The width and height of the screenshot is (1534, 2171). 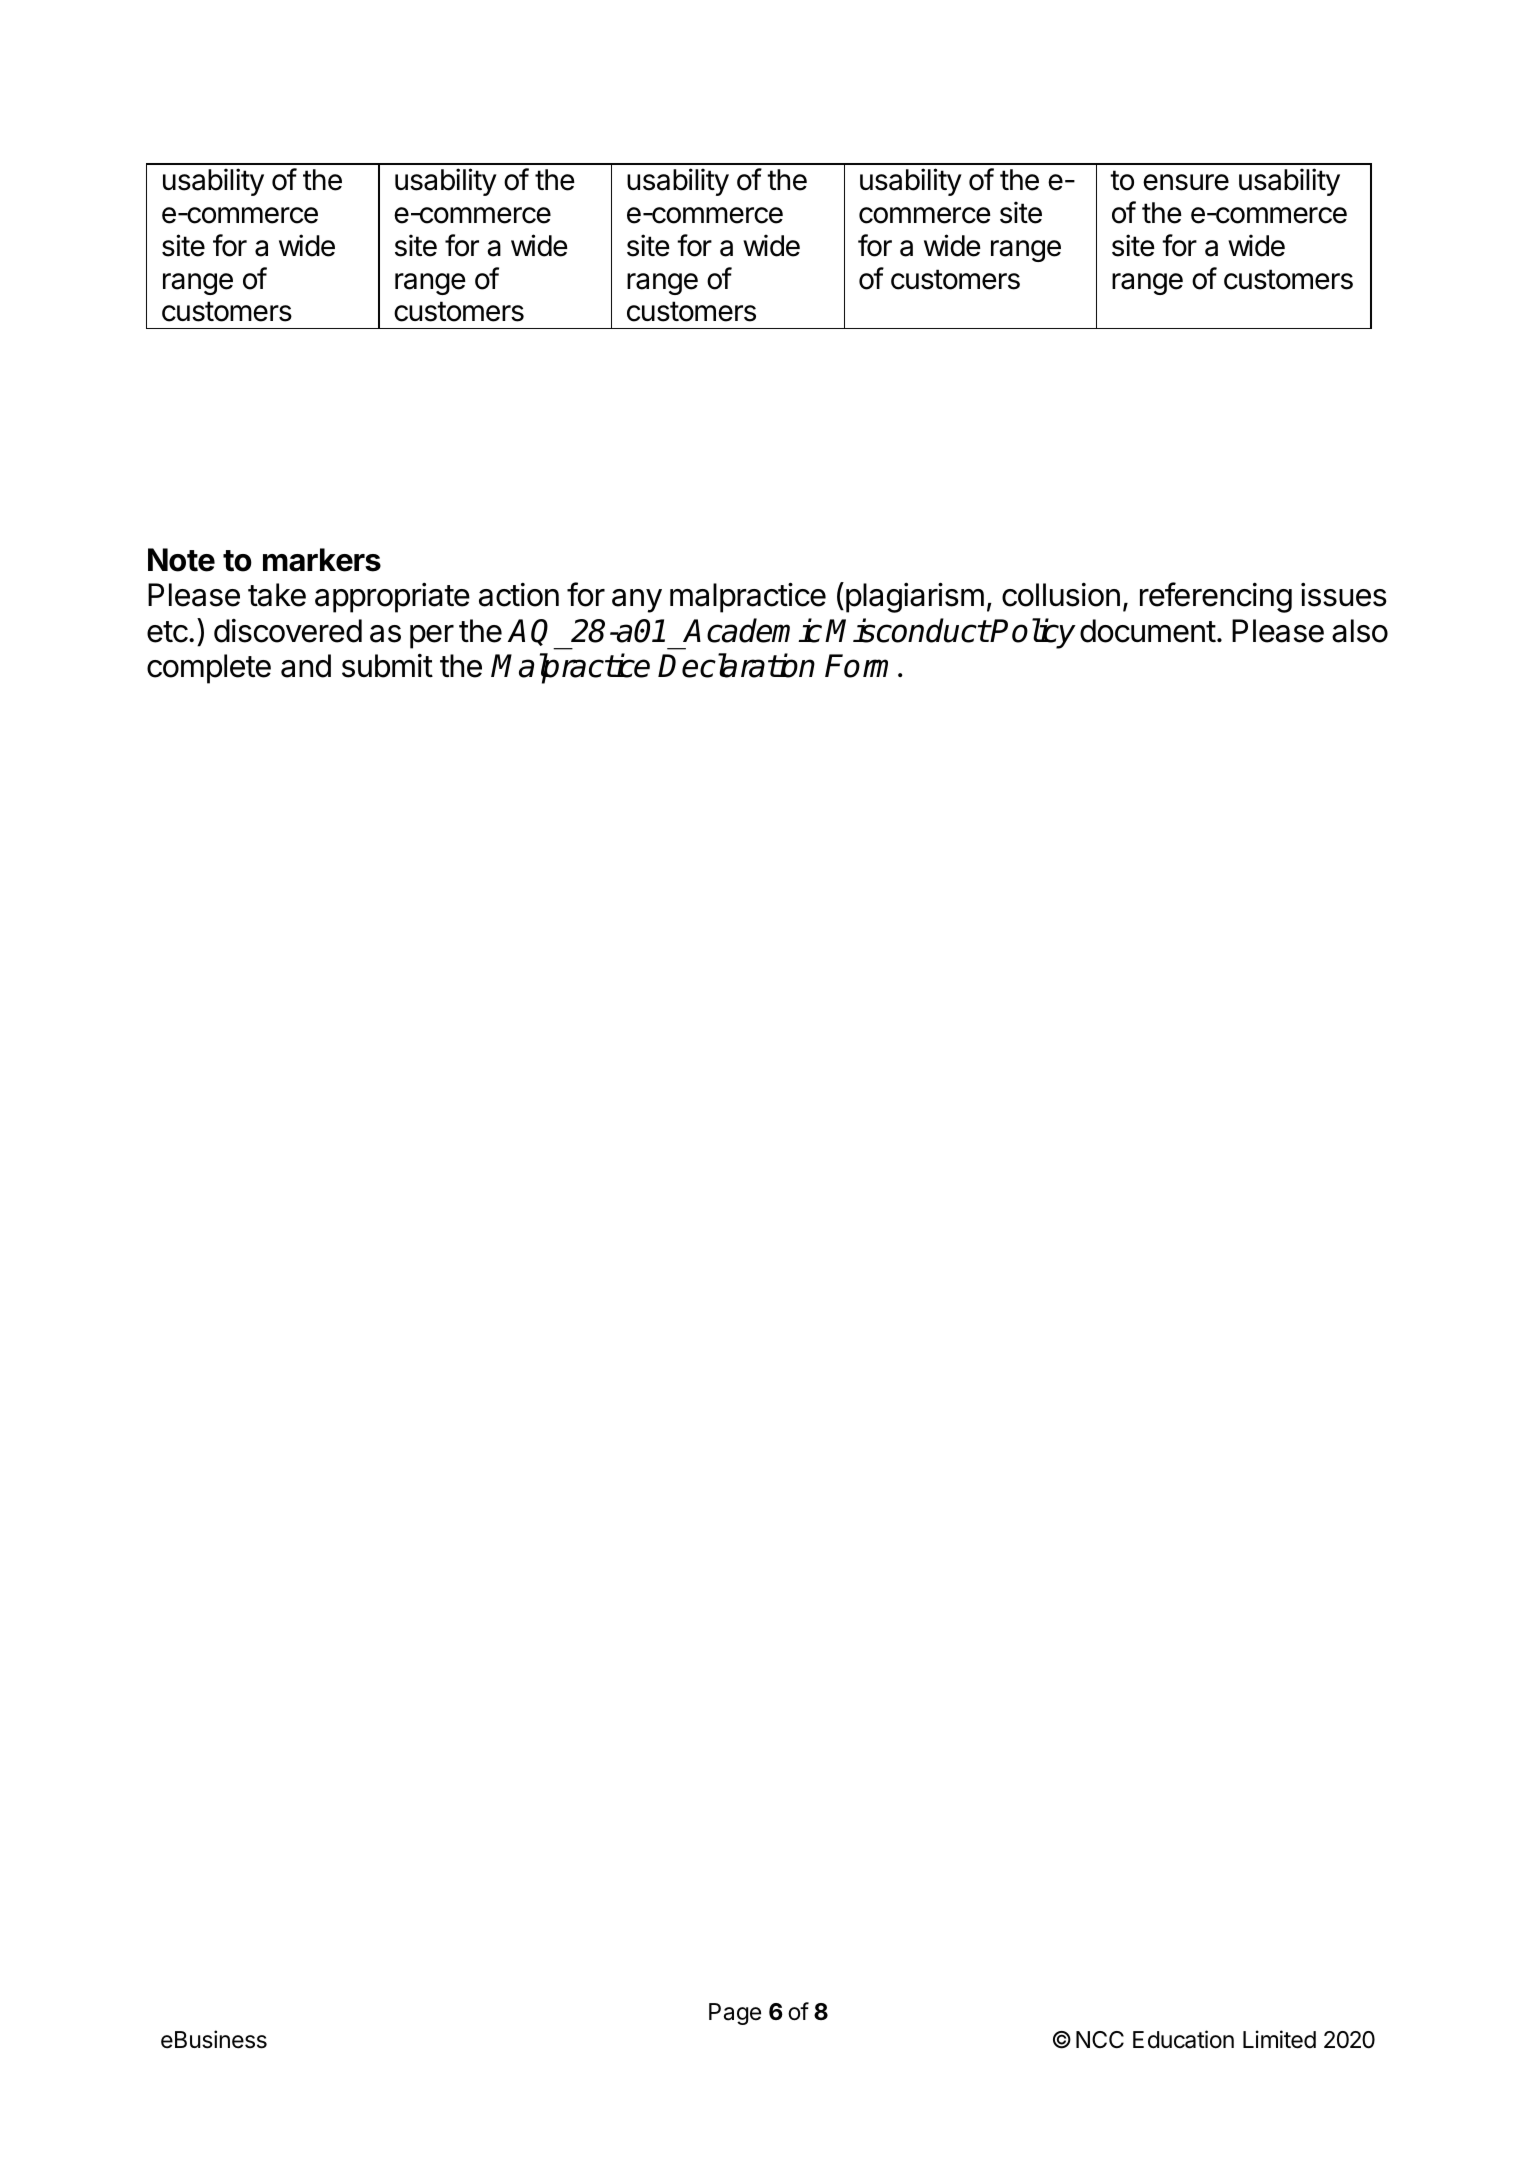 I want to click on Limited, so click(x=1279, y=2039).
